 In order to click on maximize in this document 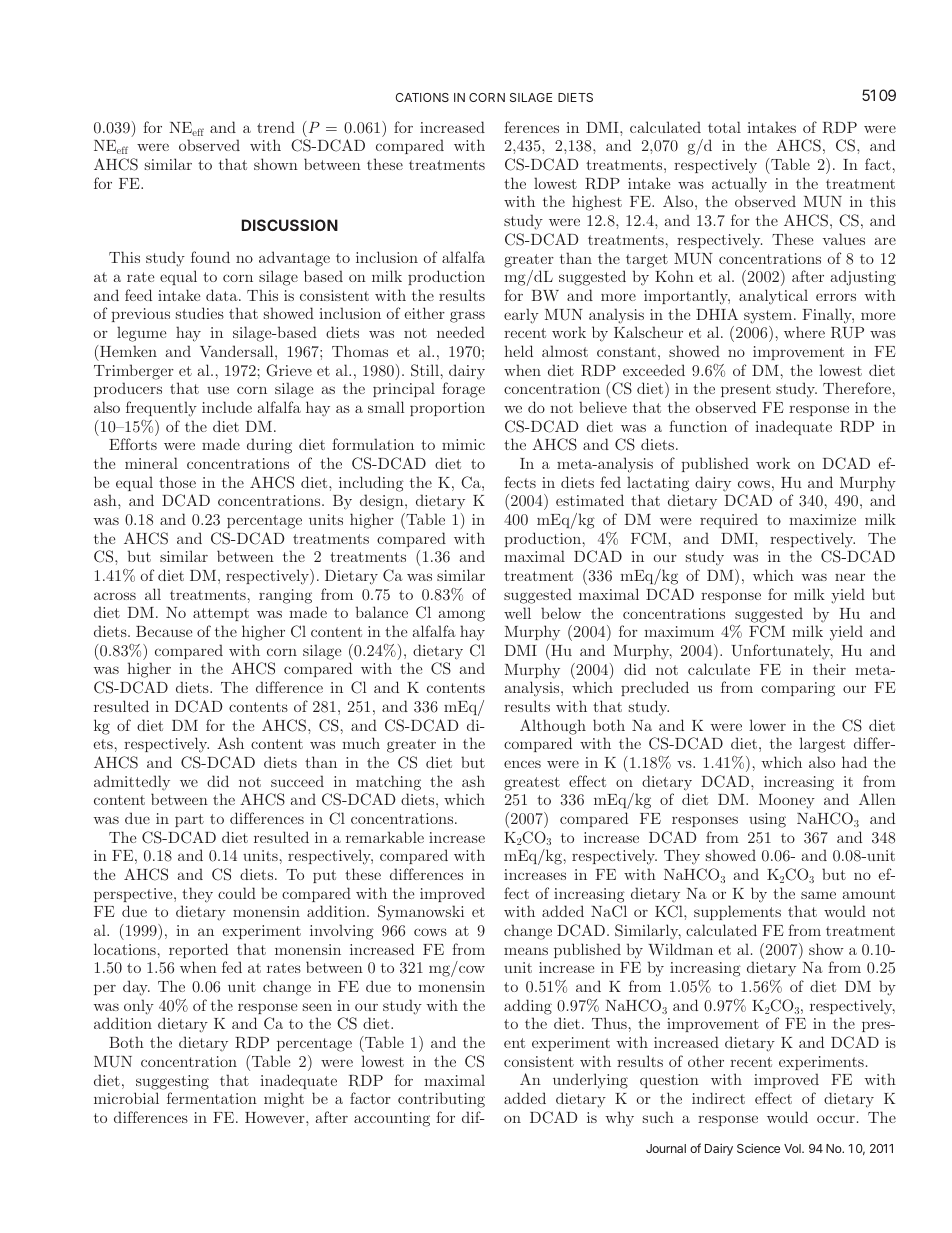, I will do `click(822, 519)`.
